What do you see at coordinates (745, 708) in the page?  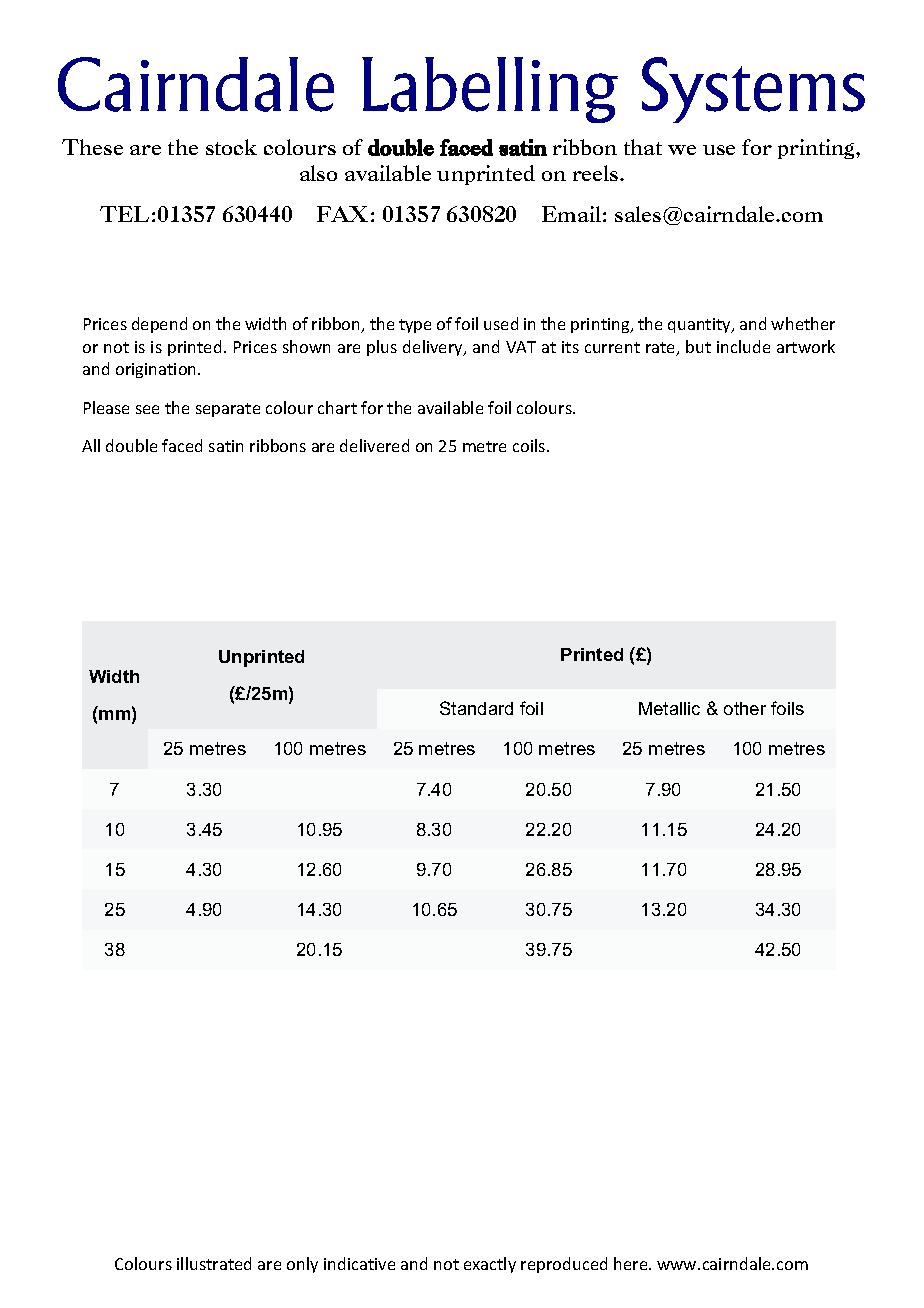 I see `other` at bounding box center [745, 708].
